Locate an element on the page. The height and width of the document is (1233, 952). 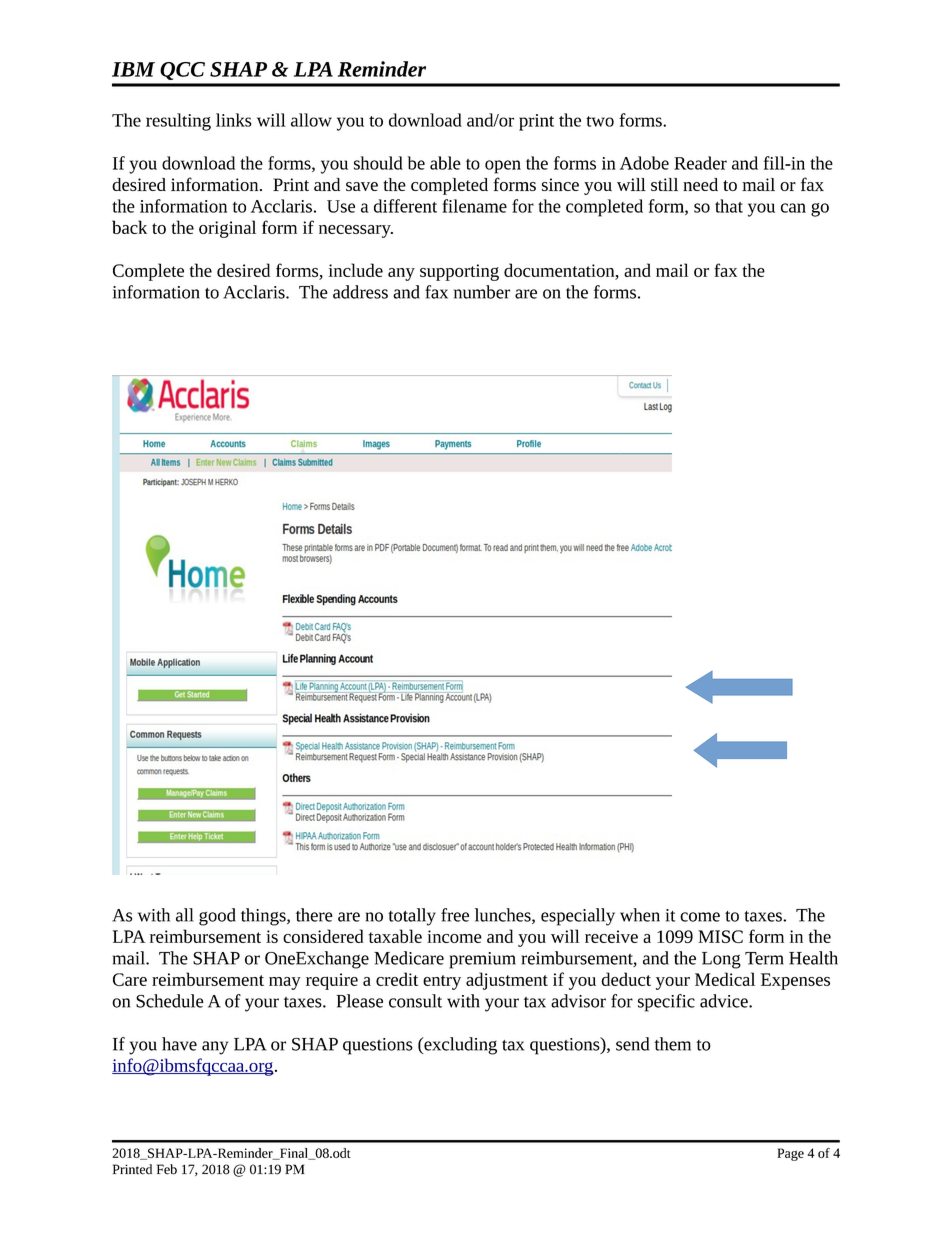
free is located at coordinates (455, 915).
